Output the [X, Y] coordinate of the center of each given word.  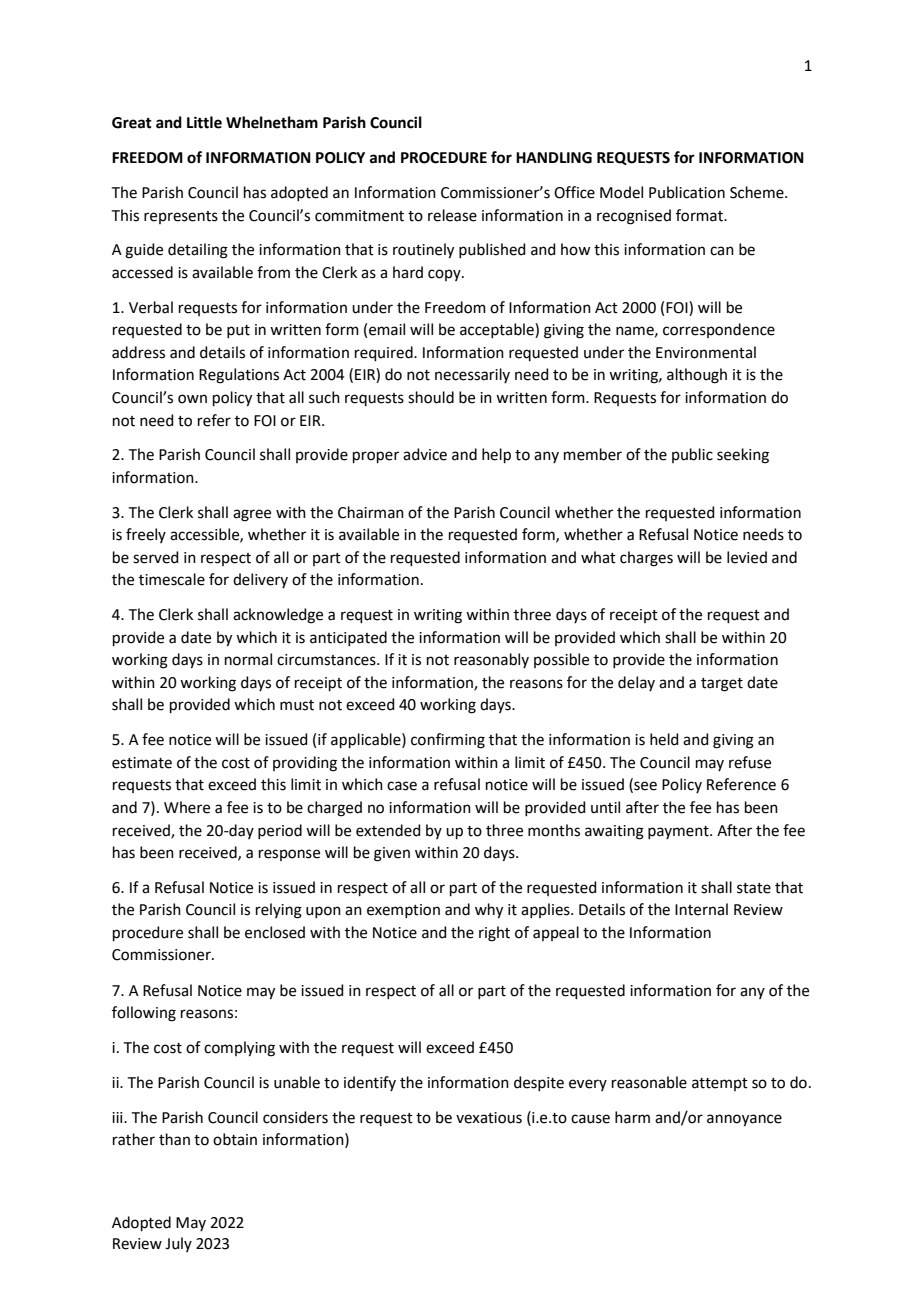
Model [621, 192]
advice [425, 454]
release [452, 215]
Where [187, 807]
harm [632, 1117]
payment [679, 832]
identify [370, 1083]
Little [204, 122]
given [392, 854]
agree [252, 515]
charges [646, 559]
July [178, 1244]
